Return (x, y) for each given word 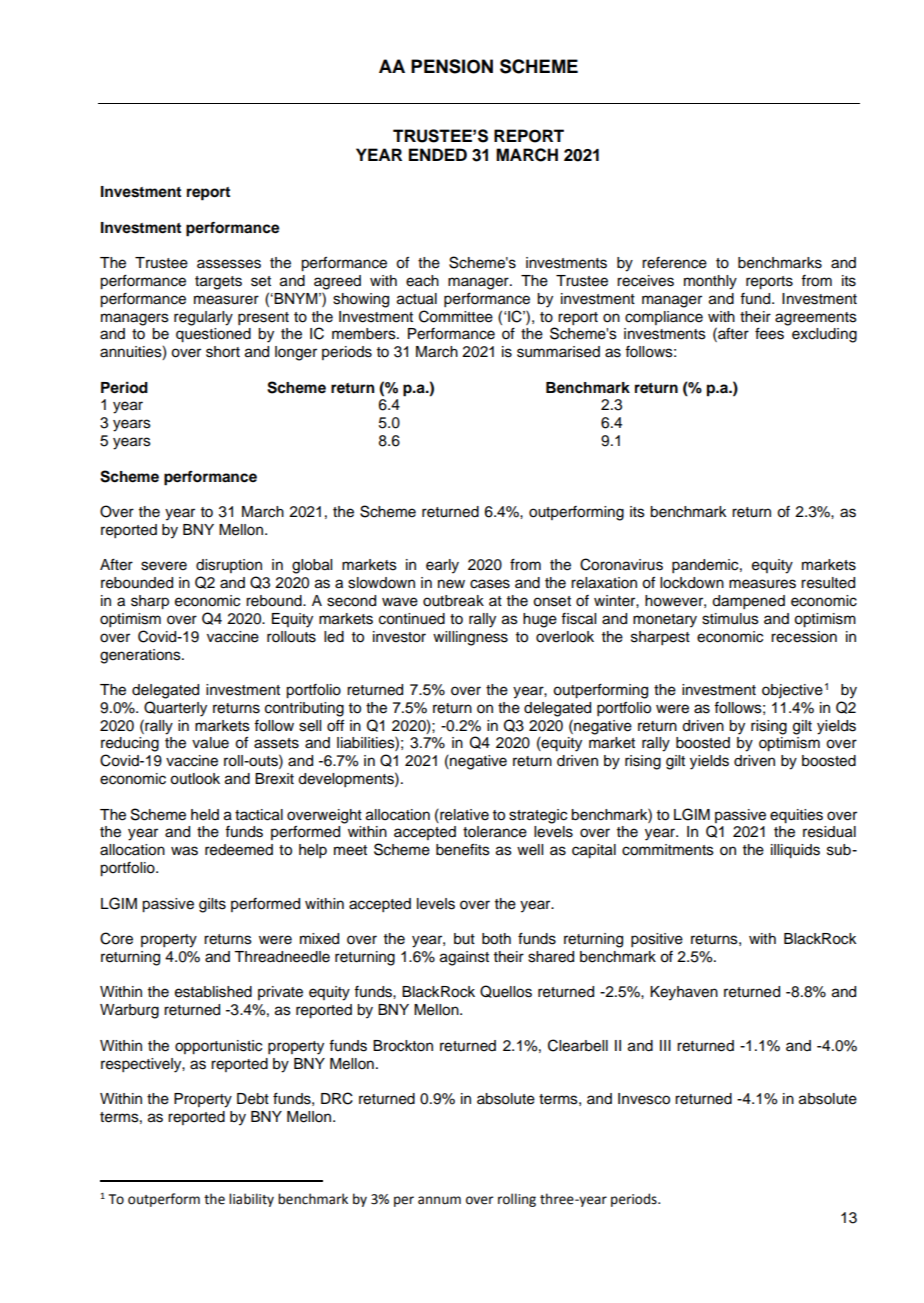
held (205, 815)
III (665, 1045)
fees (769, 333)
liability (251, 1200)
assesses (229, 264)
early (442, 566)
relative (463, 815)
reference (674, 263)
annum (439, 1200)
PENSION (452, 66)
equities (796, 816)
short (223, 352)
